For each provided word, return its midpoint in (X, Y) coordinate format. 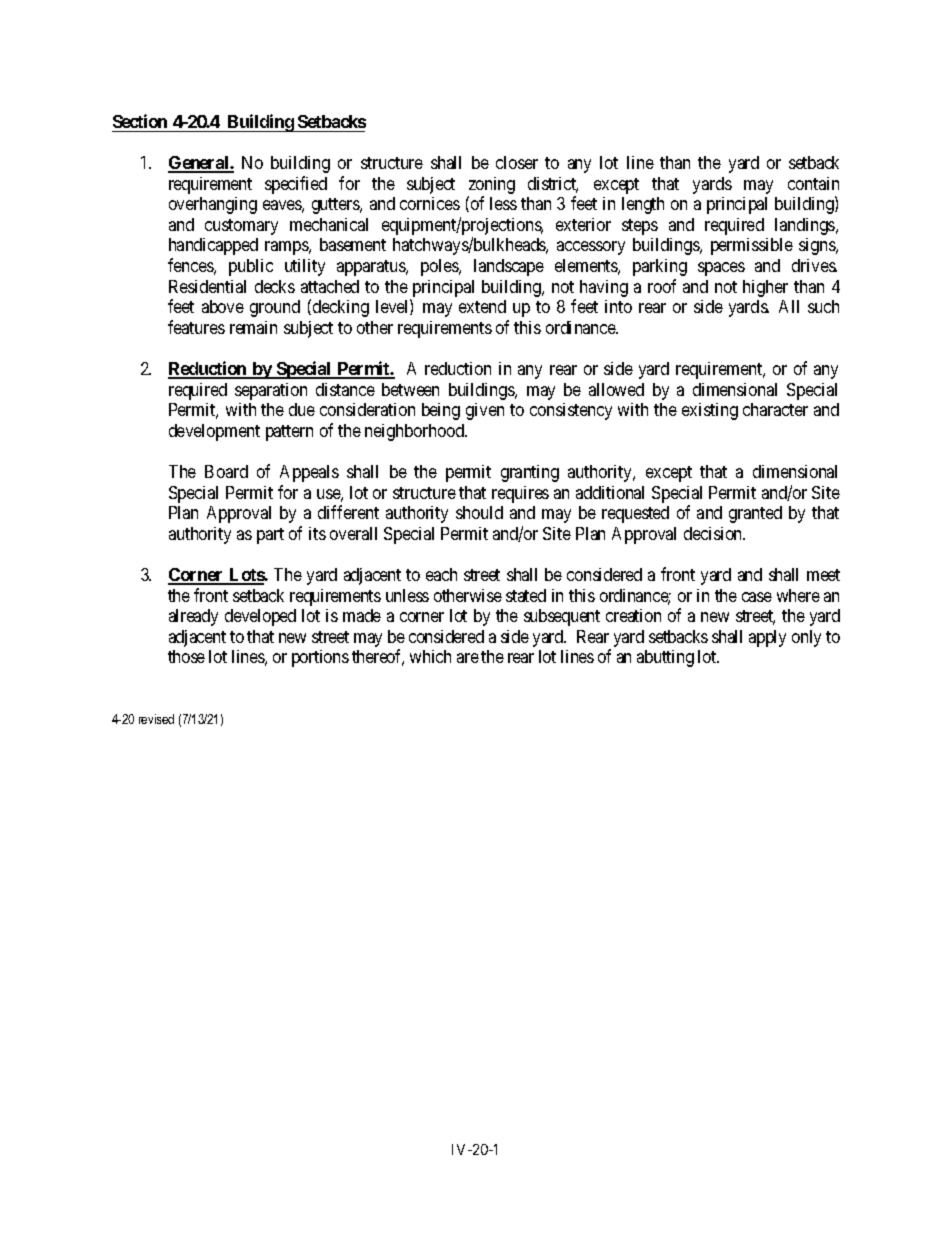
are (468, 658)
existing (710, 411)
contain (813, 183)
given (485, 411)
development (214, 432)
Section (141, 123)
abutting (665, 658)
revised (156, 719)
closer (517, 162)
